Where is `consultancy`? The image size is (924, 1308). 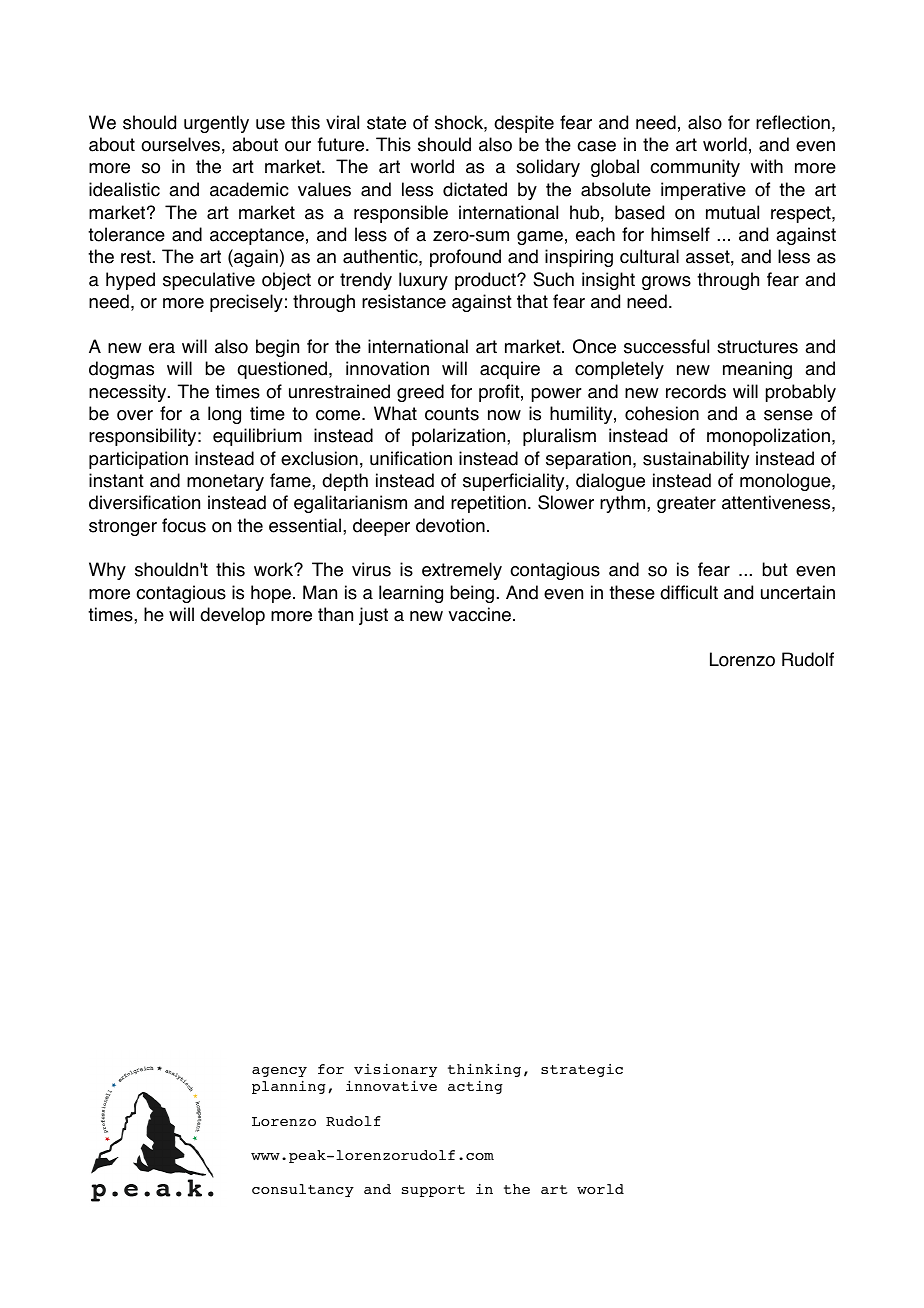 consultancy is located at coordinates (303, 1190).
